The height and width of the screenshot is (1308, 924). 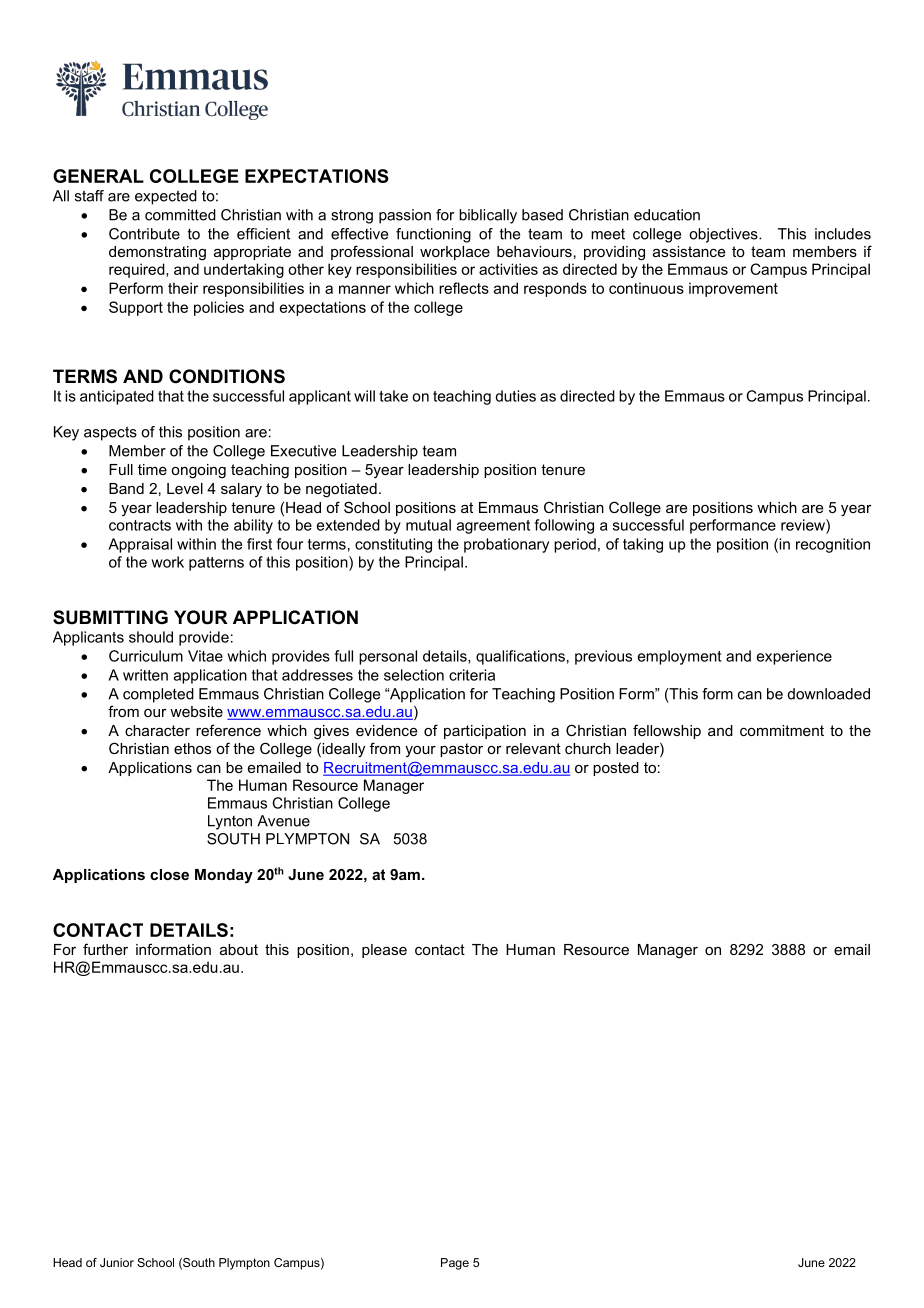 What do you see at coordinates (180, 215) in the screenshot?
I see `committed` at bounding box center [180, 215].
